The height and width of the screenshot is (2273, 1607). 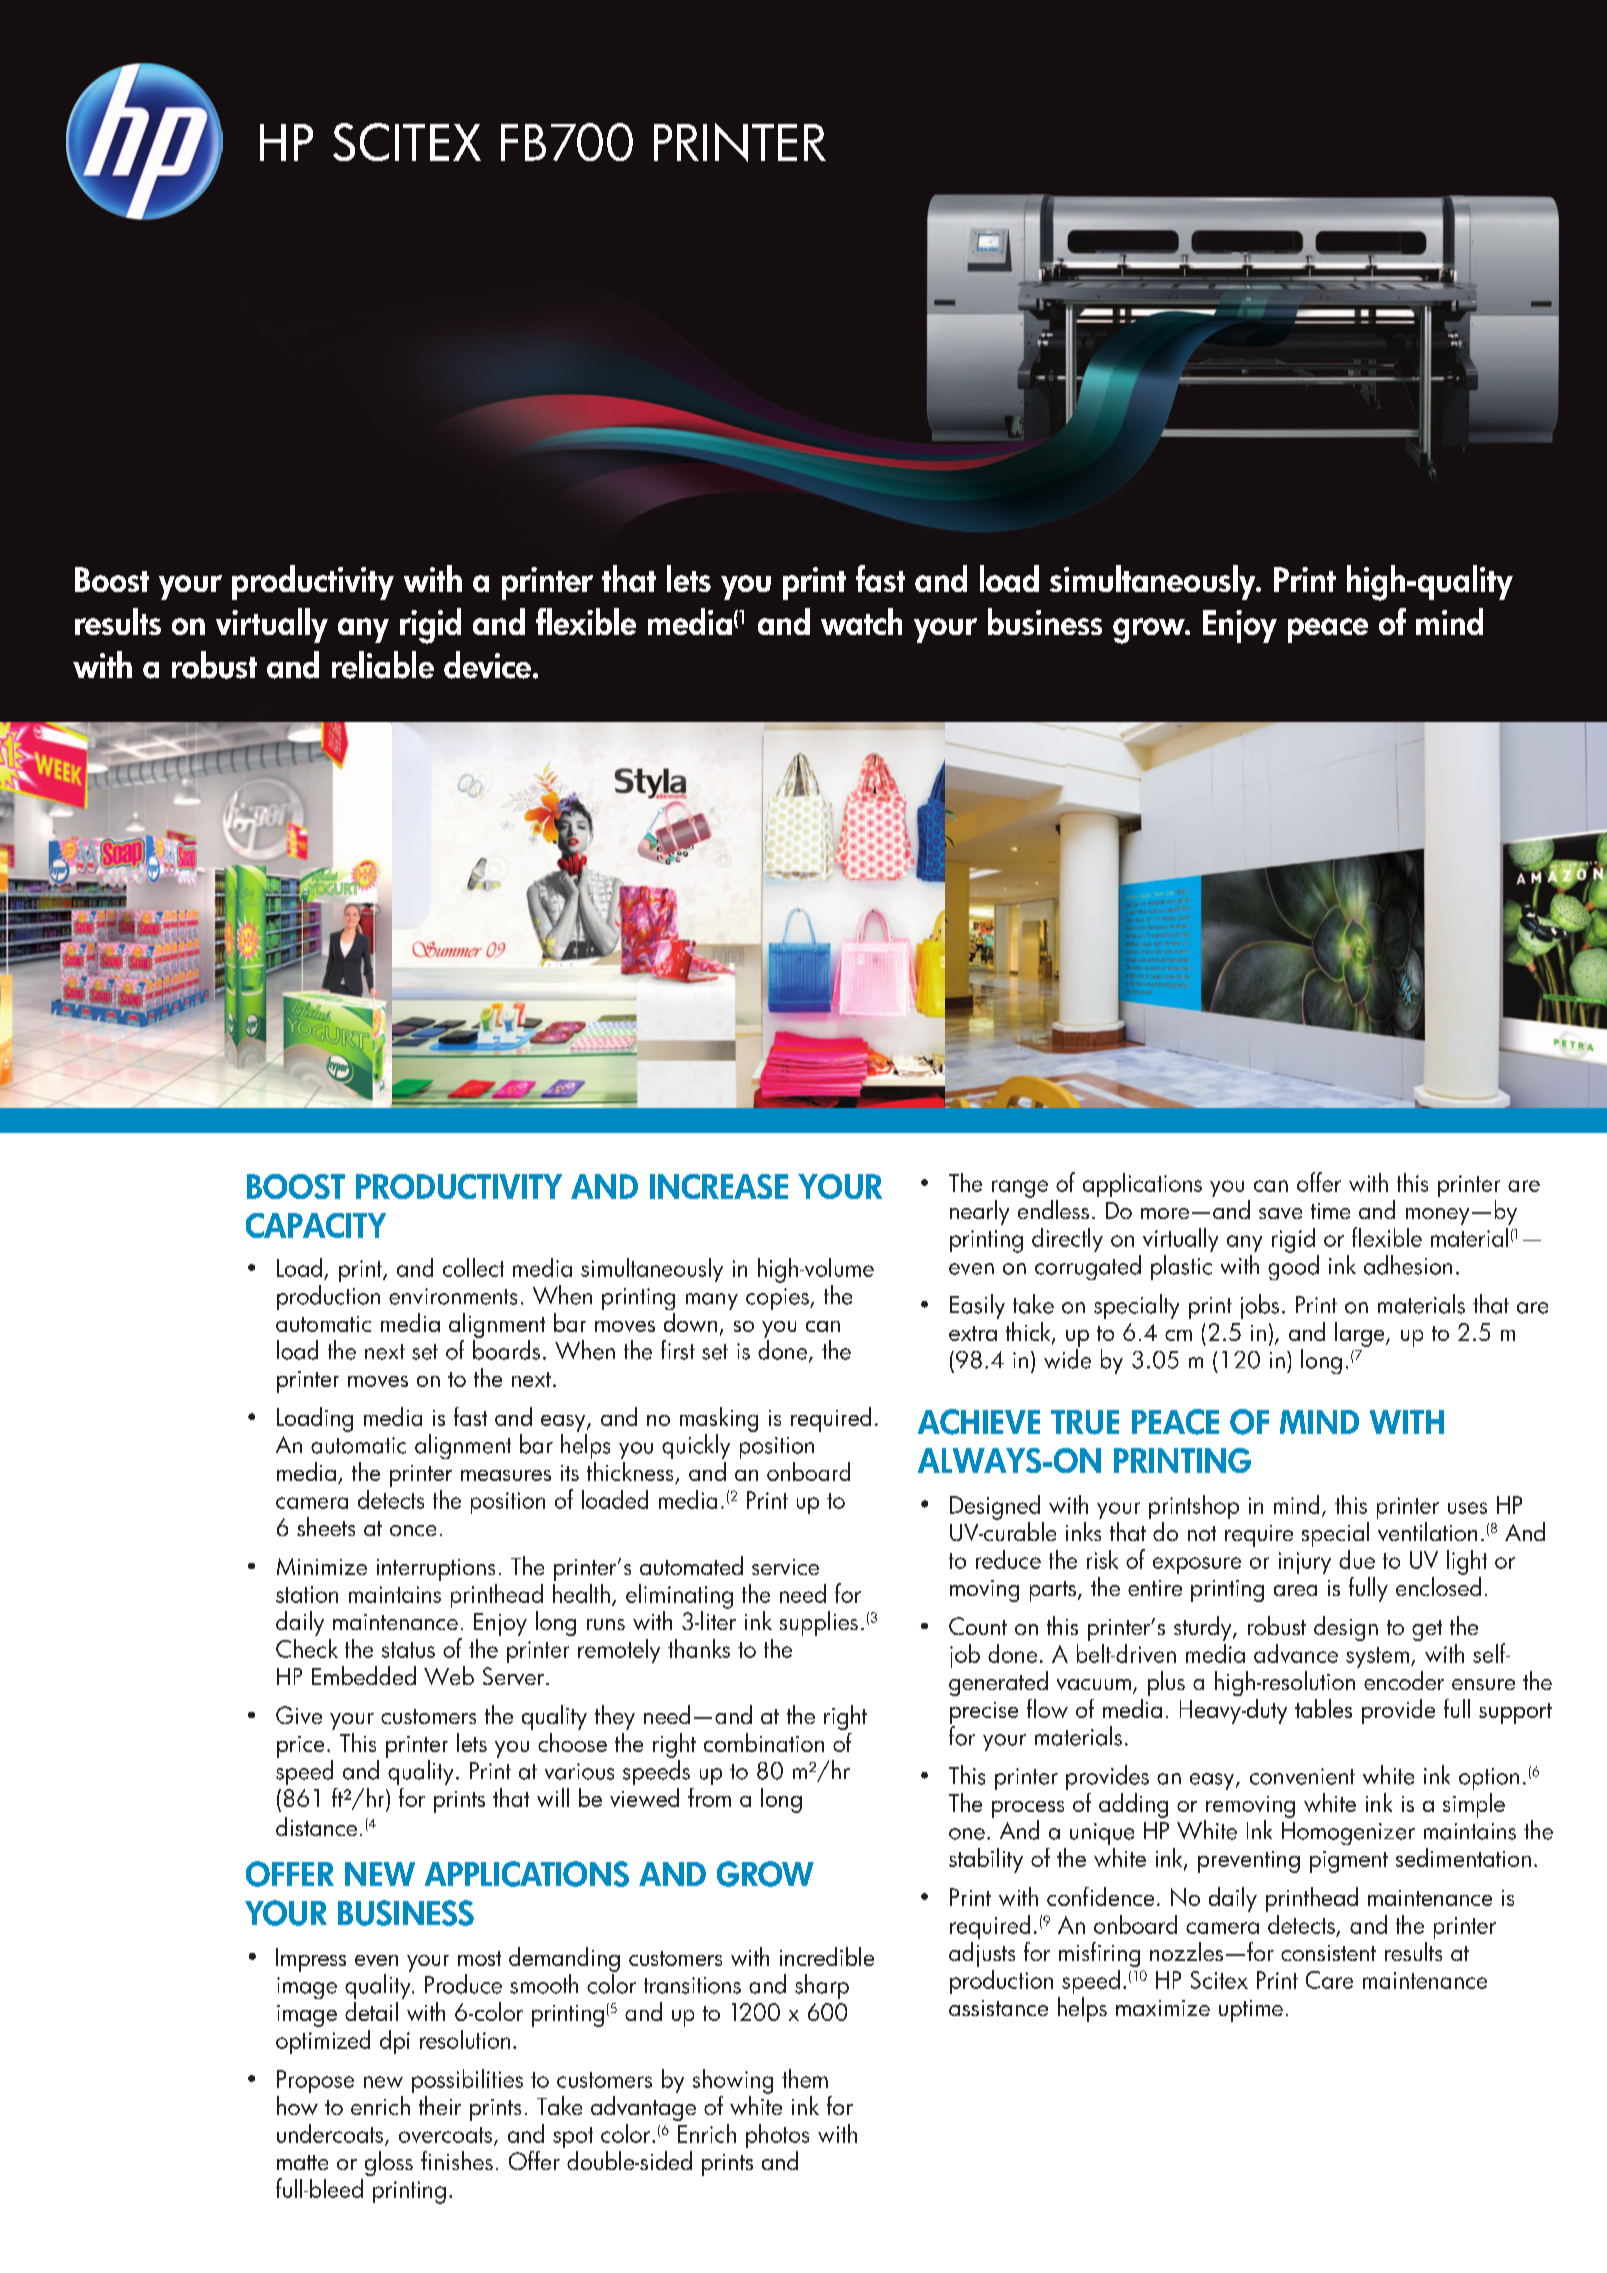 I want to click on Achieve, so click(x=979, y=1422).
